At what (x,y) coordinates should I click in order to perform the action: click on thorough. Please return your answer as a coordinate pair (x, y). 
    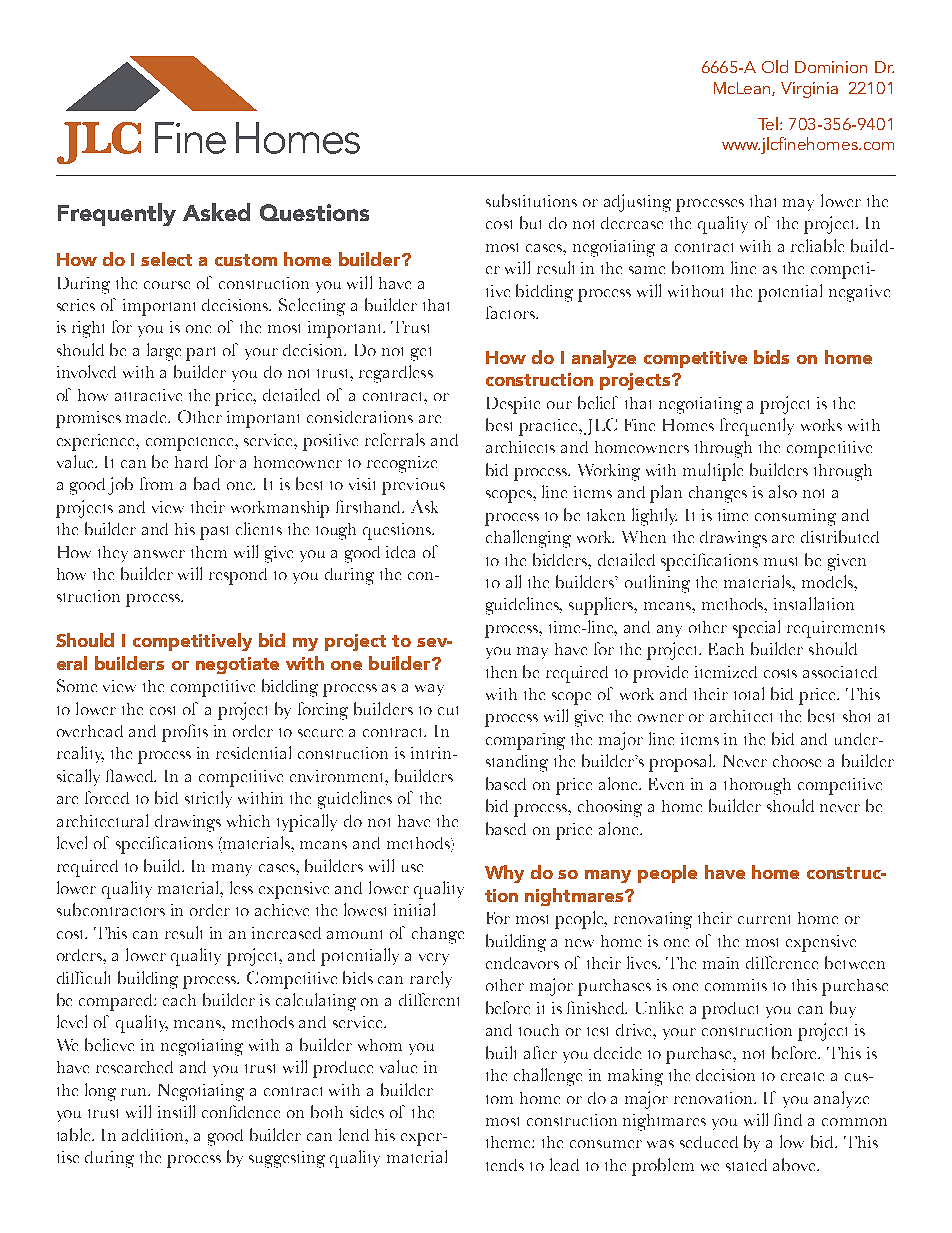
    Looking at the image, I should click on (757, 786).
